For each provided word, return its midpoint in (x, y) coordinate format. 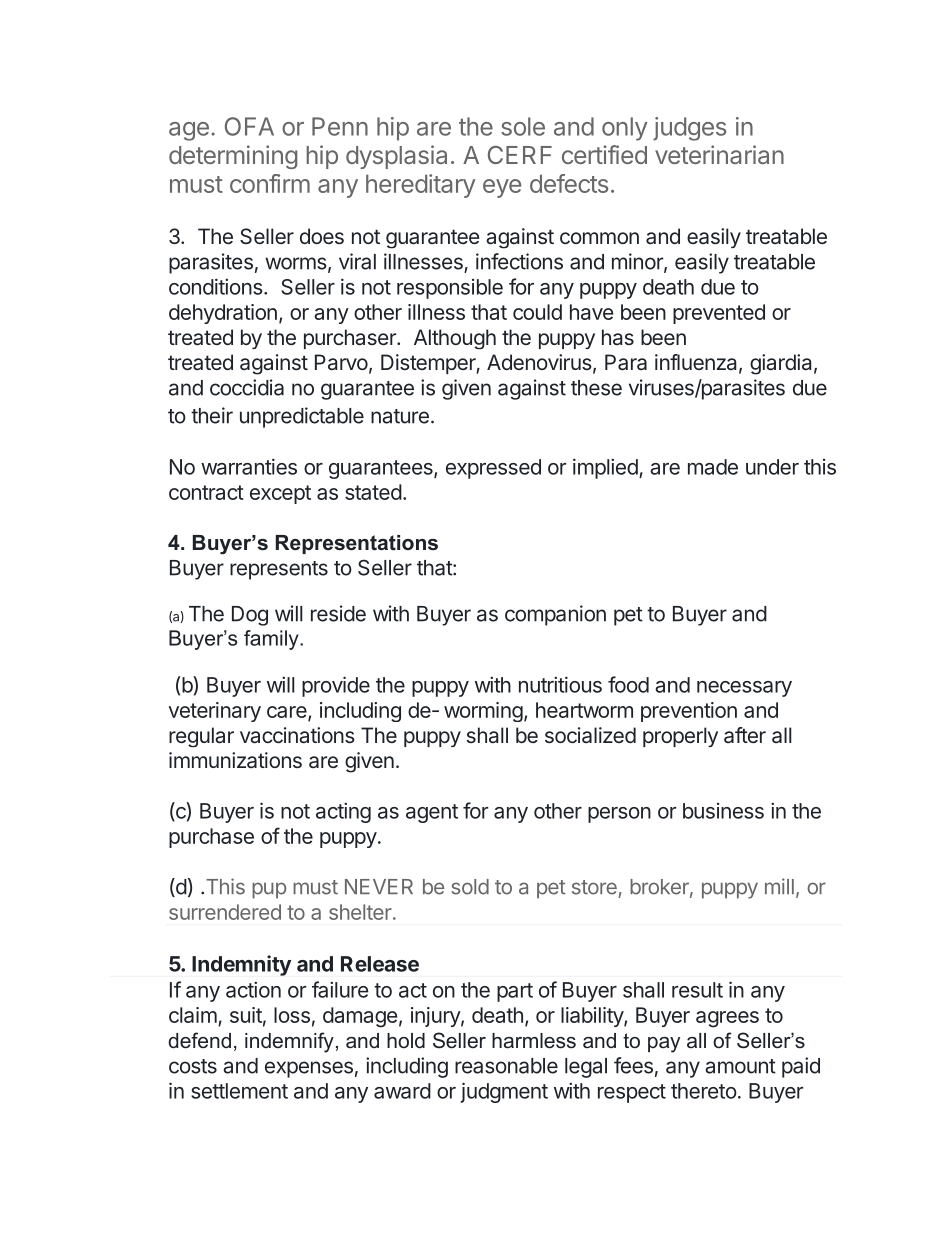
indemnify (289, 1042)
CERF (520, 155)
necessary (744, 689)
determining (233, 157)
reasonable (506, 1066)
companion (555, 615)
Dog (250, 616)
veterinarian (719, 154)
